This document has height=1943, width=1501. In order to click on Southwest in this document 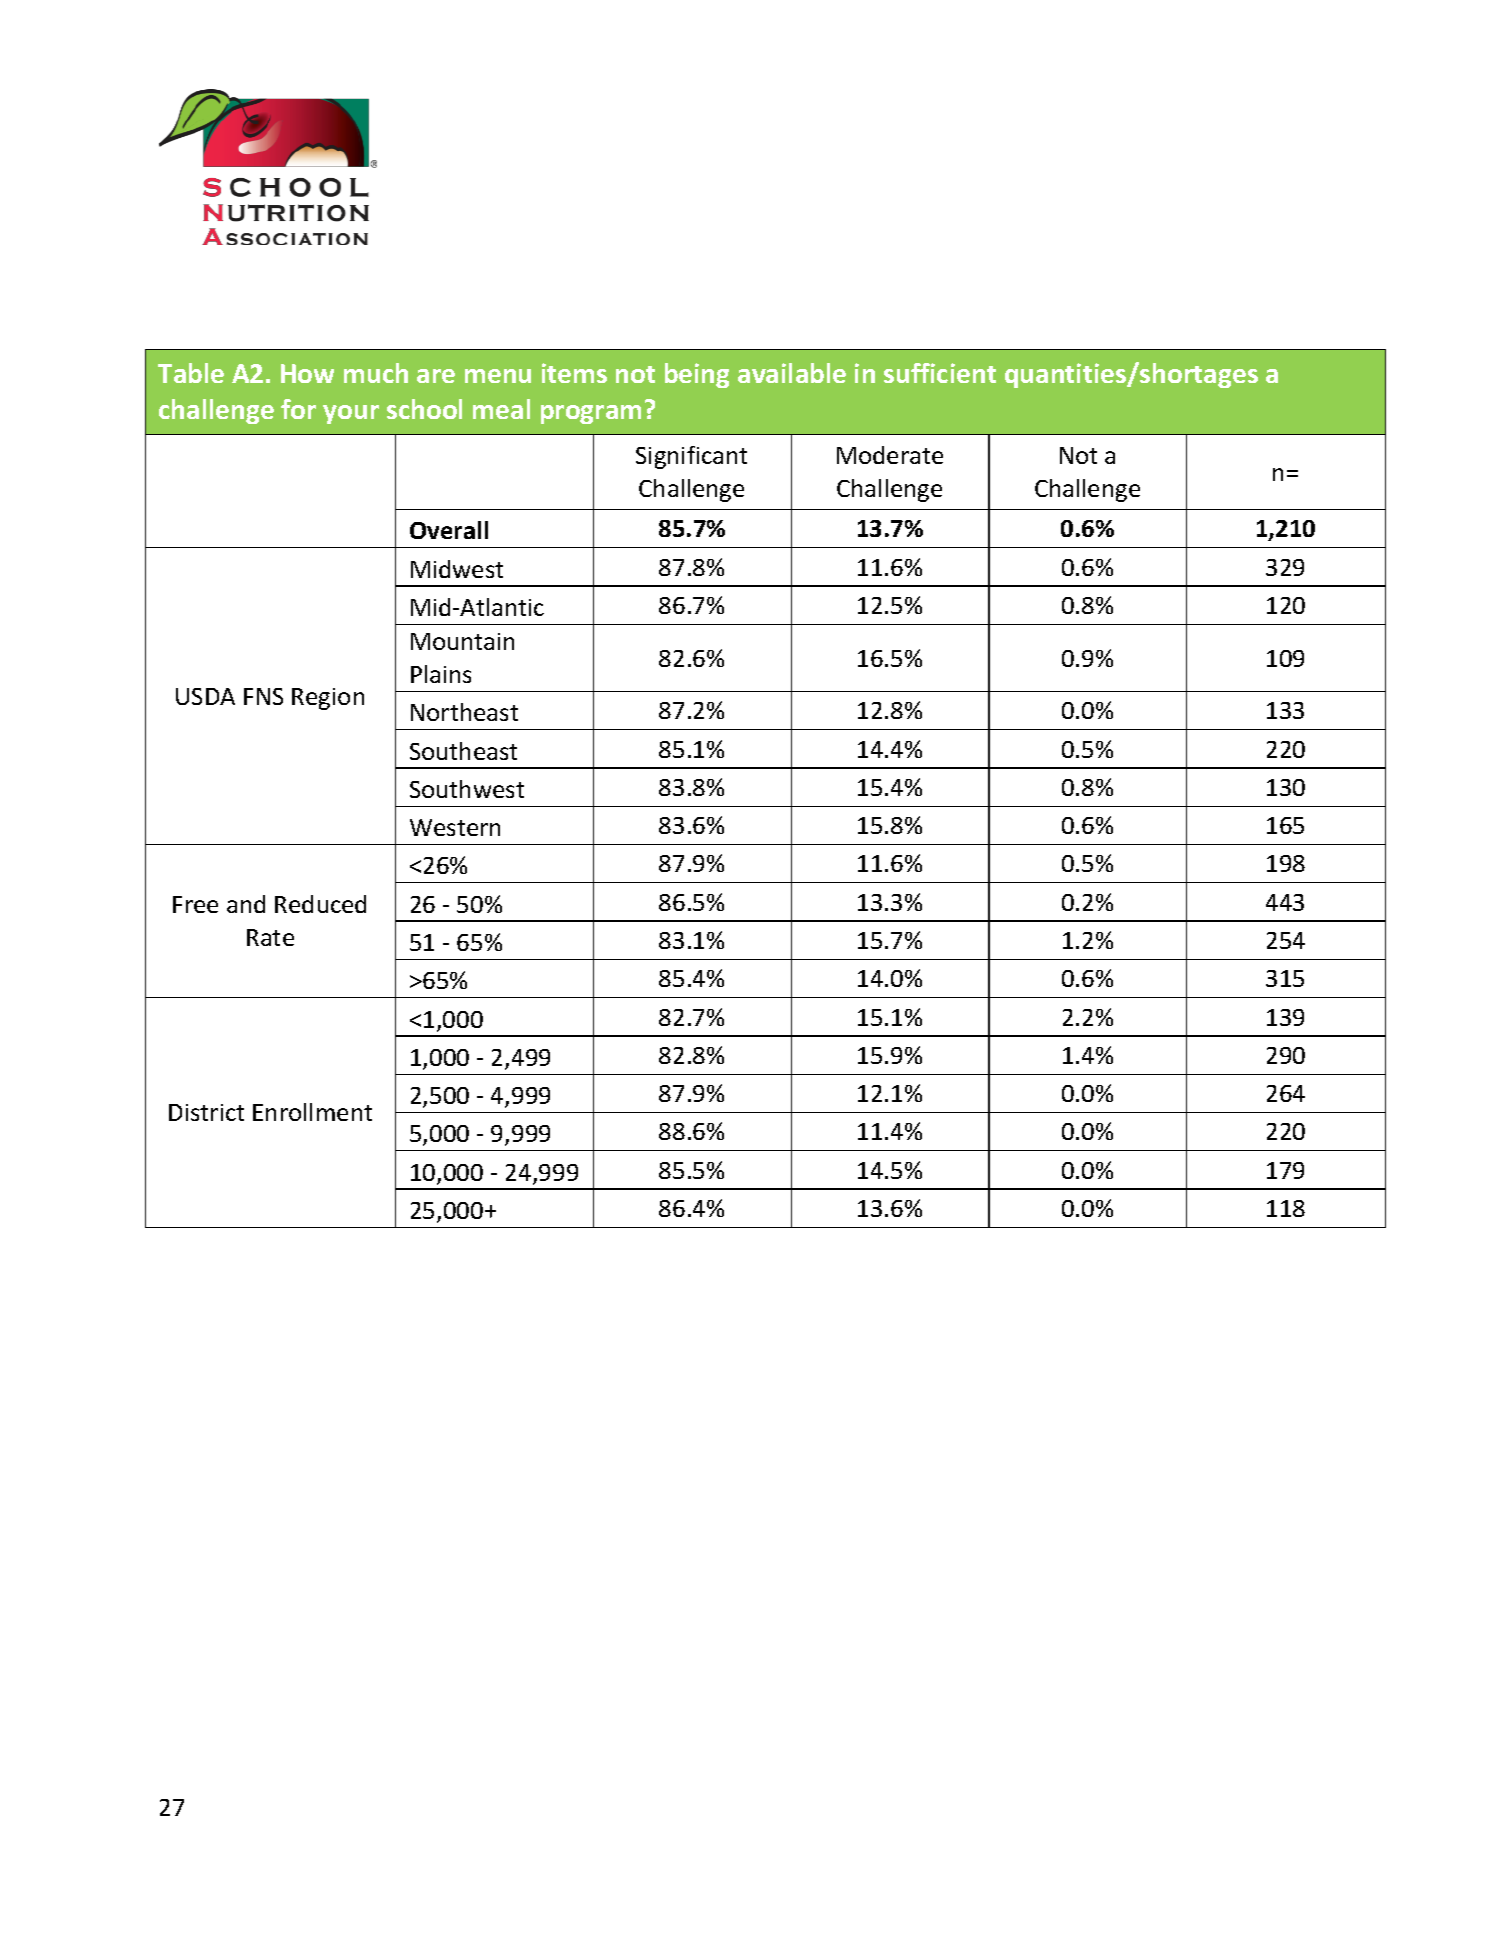, I will do `click(467, 789)`.
